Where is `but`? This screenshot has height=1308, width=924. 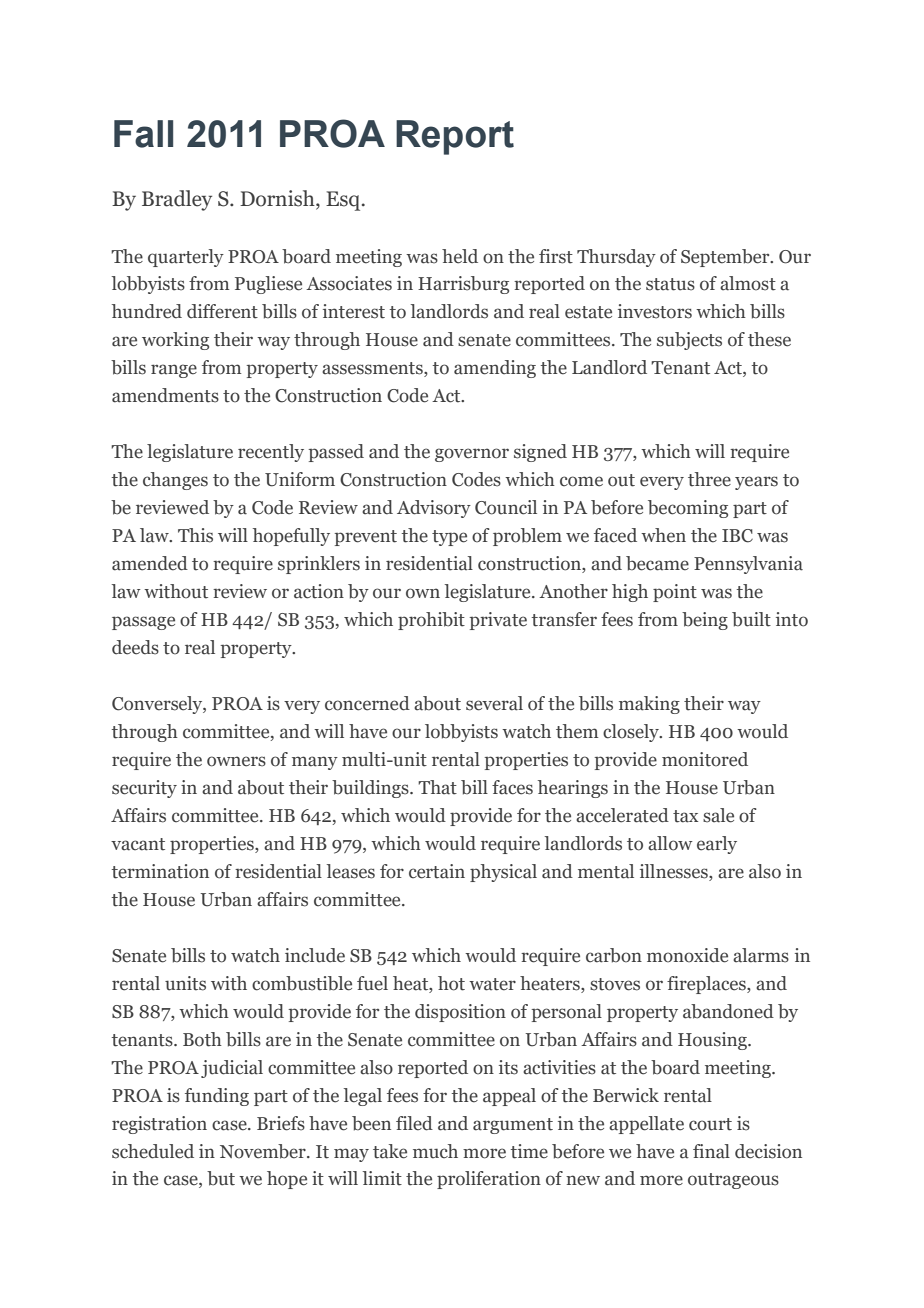 but is located at coordinates (221, 1178).
